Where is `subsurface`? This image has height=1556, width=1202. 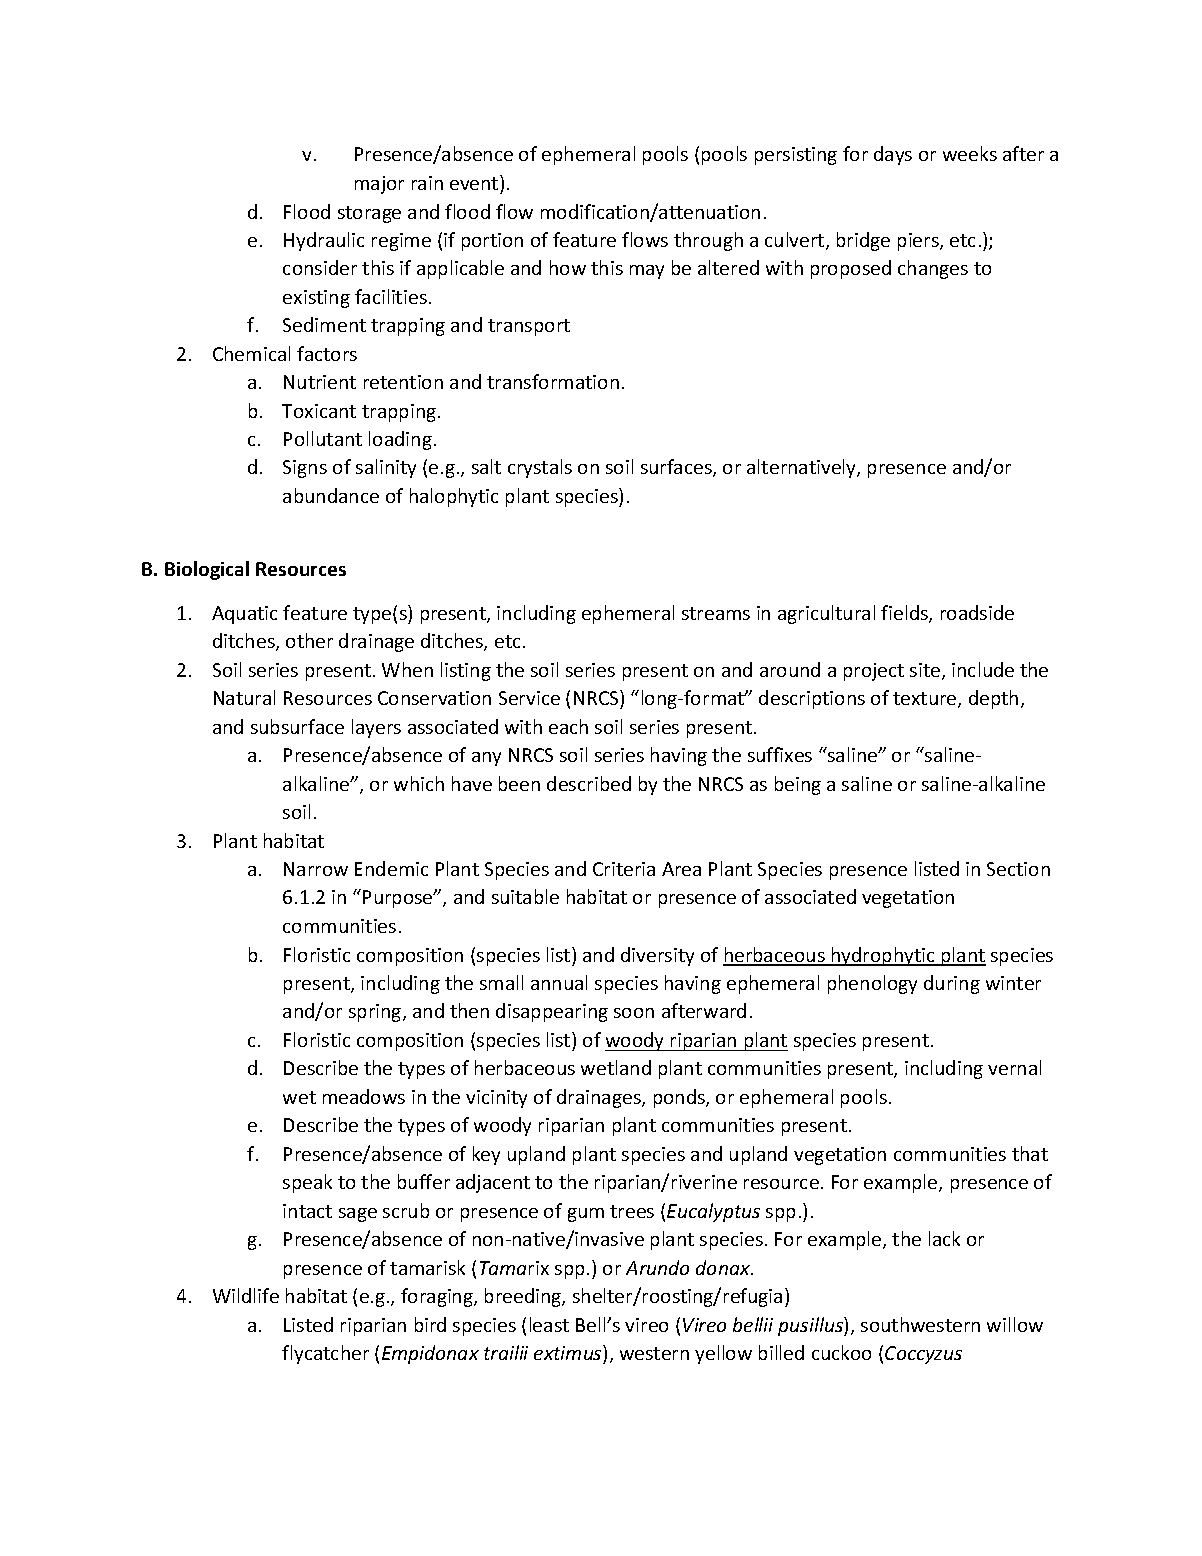 subsurface is located at coordinates (297, 726).
